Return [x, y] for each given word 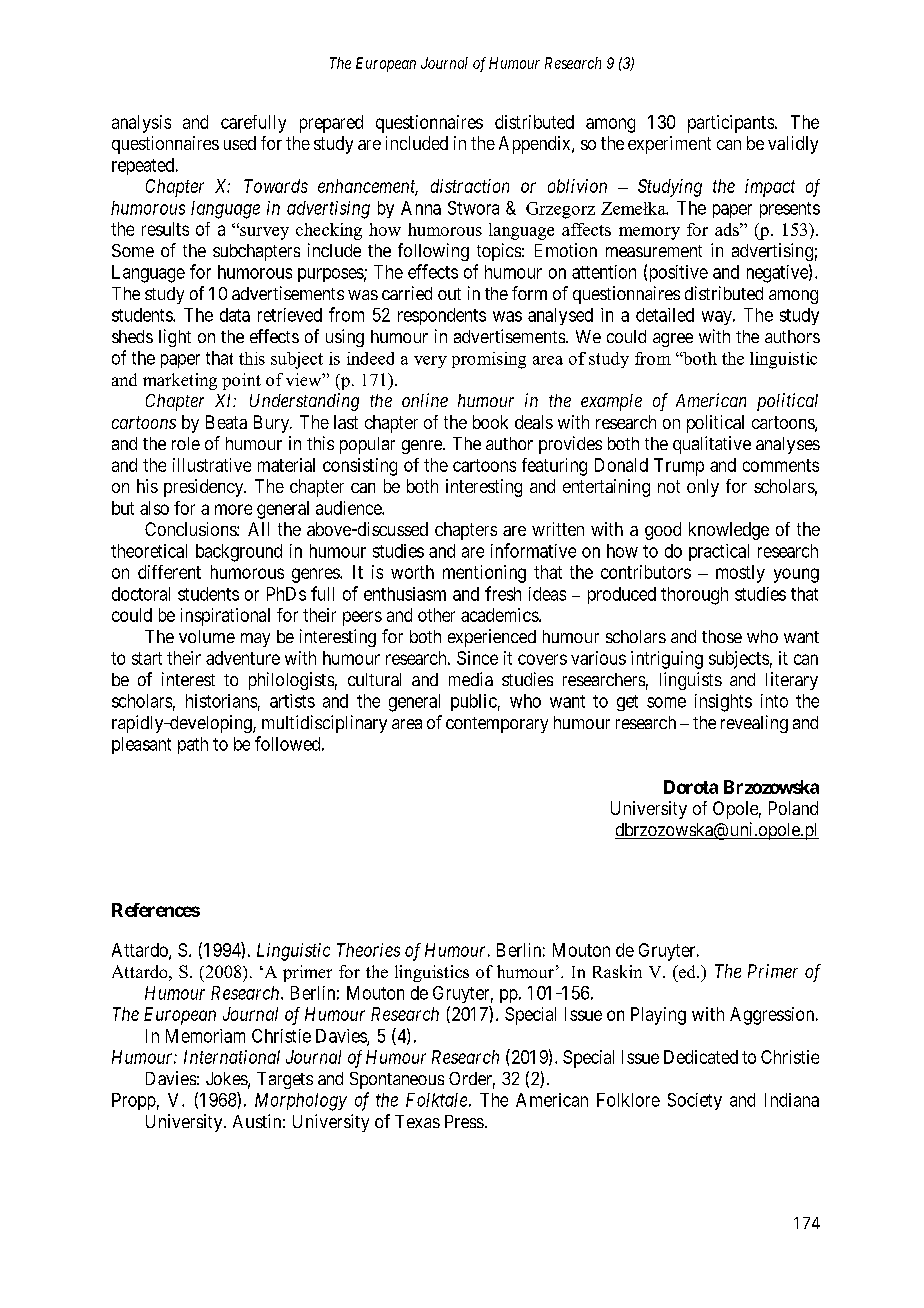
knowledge [729, 531]
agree [673, 340]
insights [723, 703]
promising [489, 360]
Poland [793, 808]
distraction [470, 186]
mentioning [484, 574]
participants [731, 124]
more [233, 509]
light [175, 338]
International [232, 1057]
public [474, 702]
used [240, 143]
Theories [368, 950]
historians [221, 701]
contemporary [497, 725]
